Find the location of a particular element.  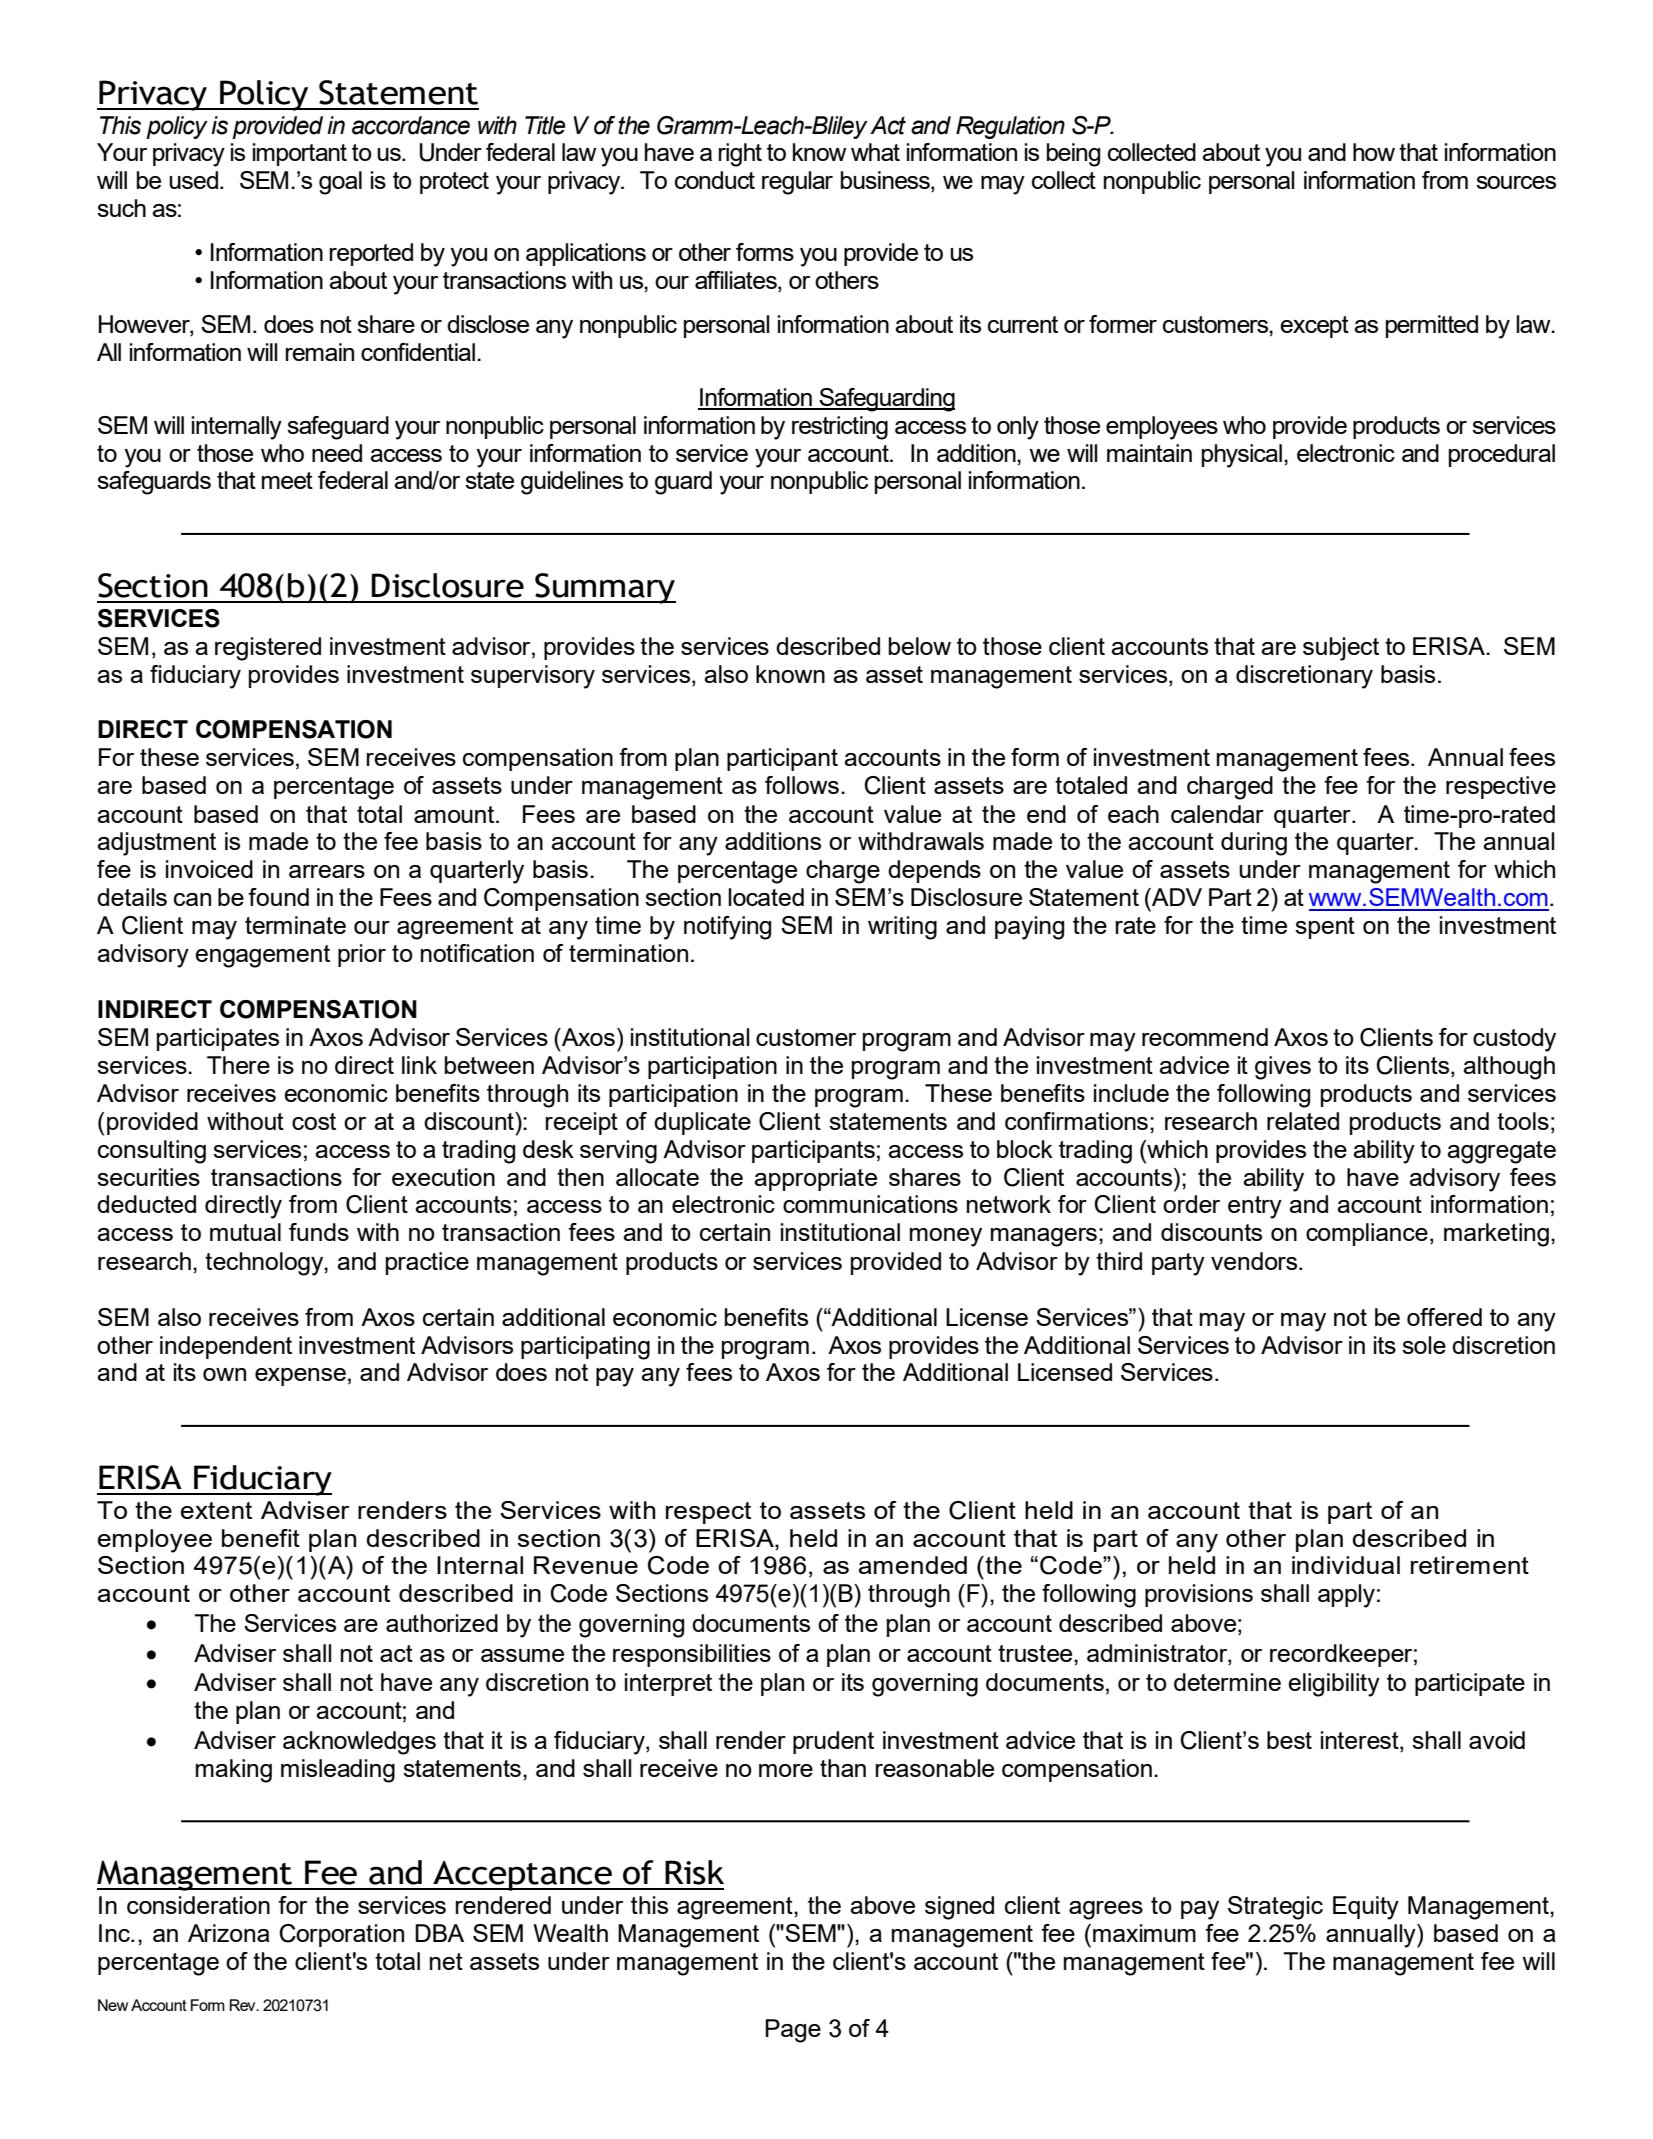

sole is located at coordinates (1424, 1345).
